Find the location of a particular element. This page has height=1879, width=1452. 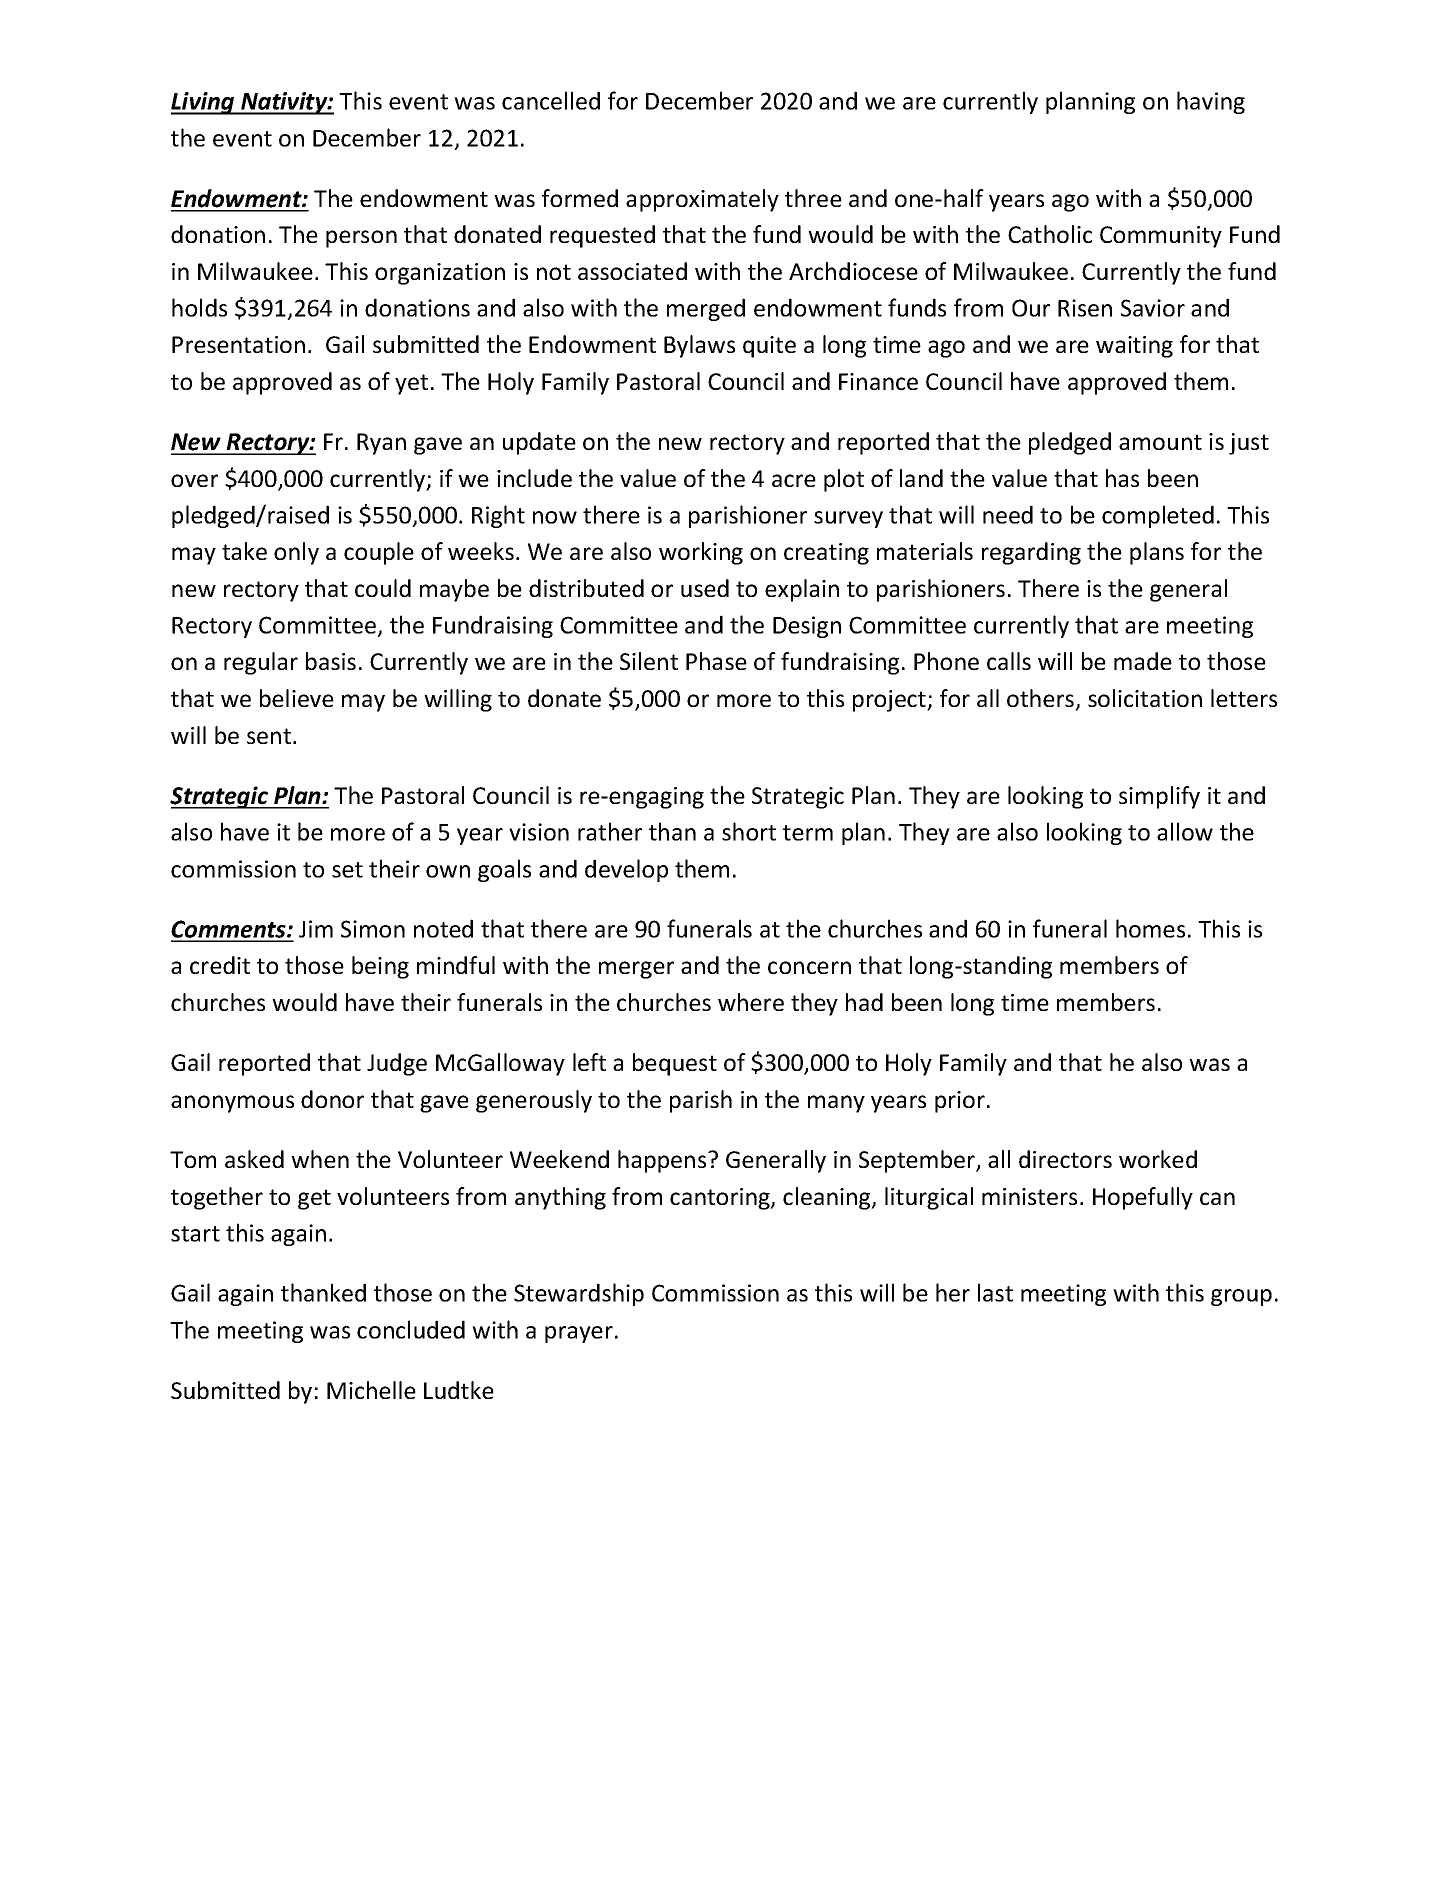

having is located at coordinates (1211, 102).
